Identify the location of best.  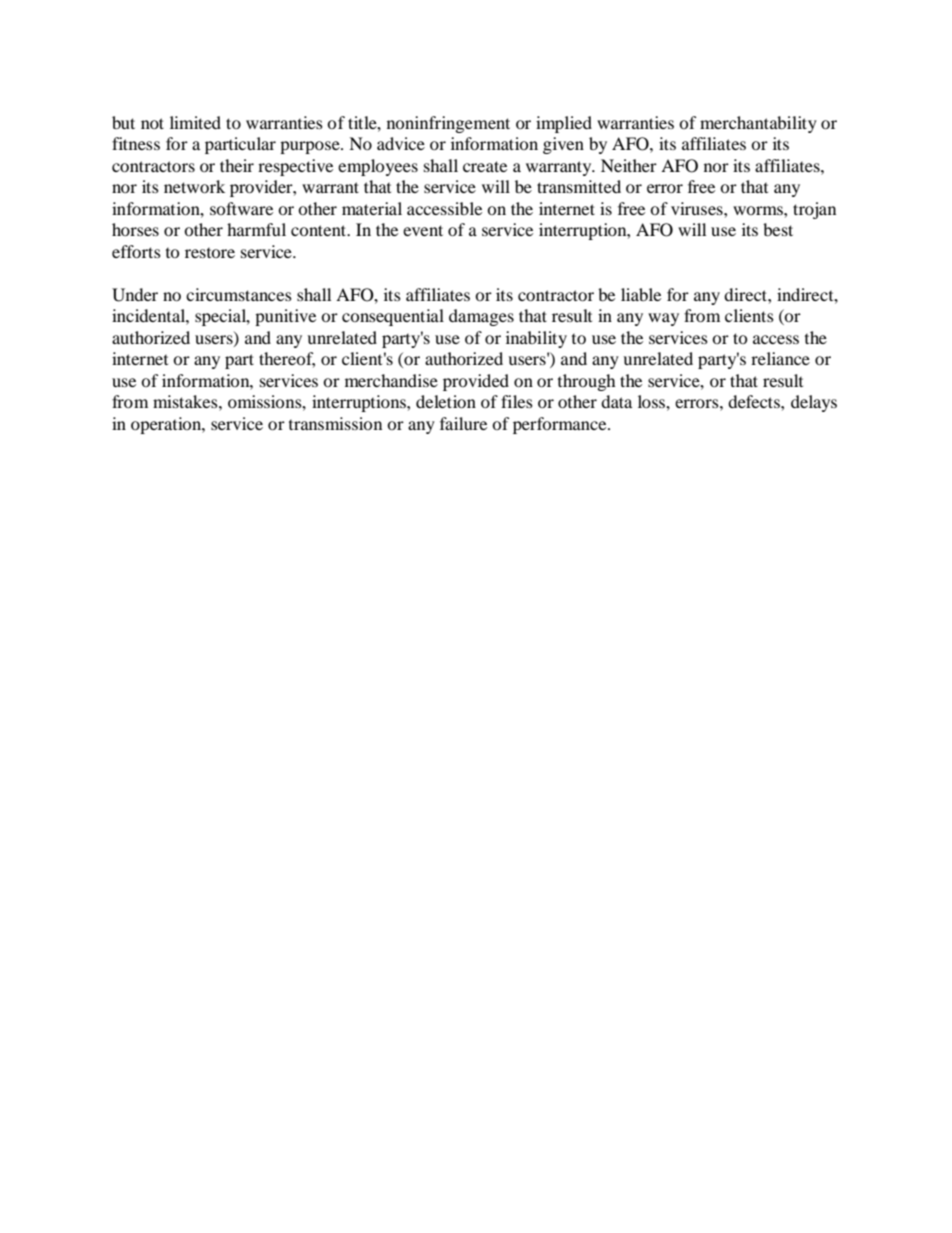
(778, 229).
